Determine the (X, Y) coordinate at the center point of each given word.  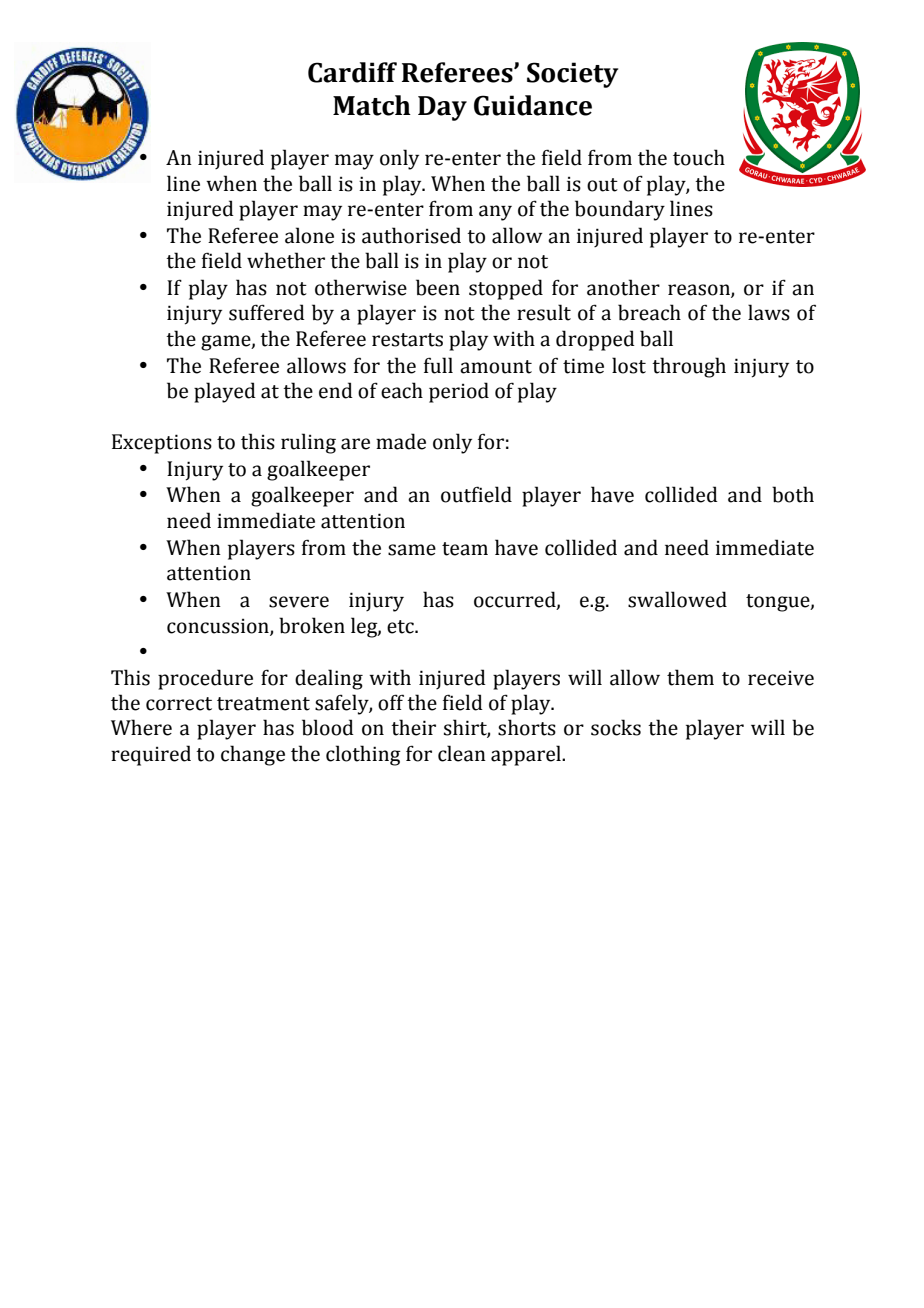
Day (442, 108)
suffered (267, 312)
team (465, 549)
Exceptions (162, 444)
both (793, 494)
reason (700, 290)
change (253, 755)
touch (699, 157)
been (438, 287)
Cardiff (352, 72)
